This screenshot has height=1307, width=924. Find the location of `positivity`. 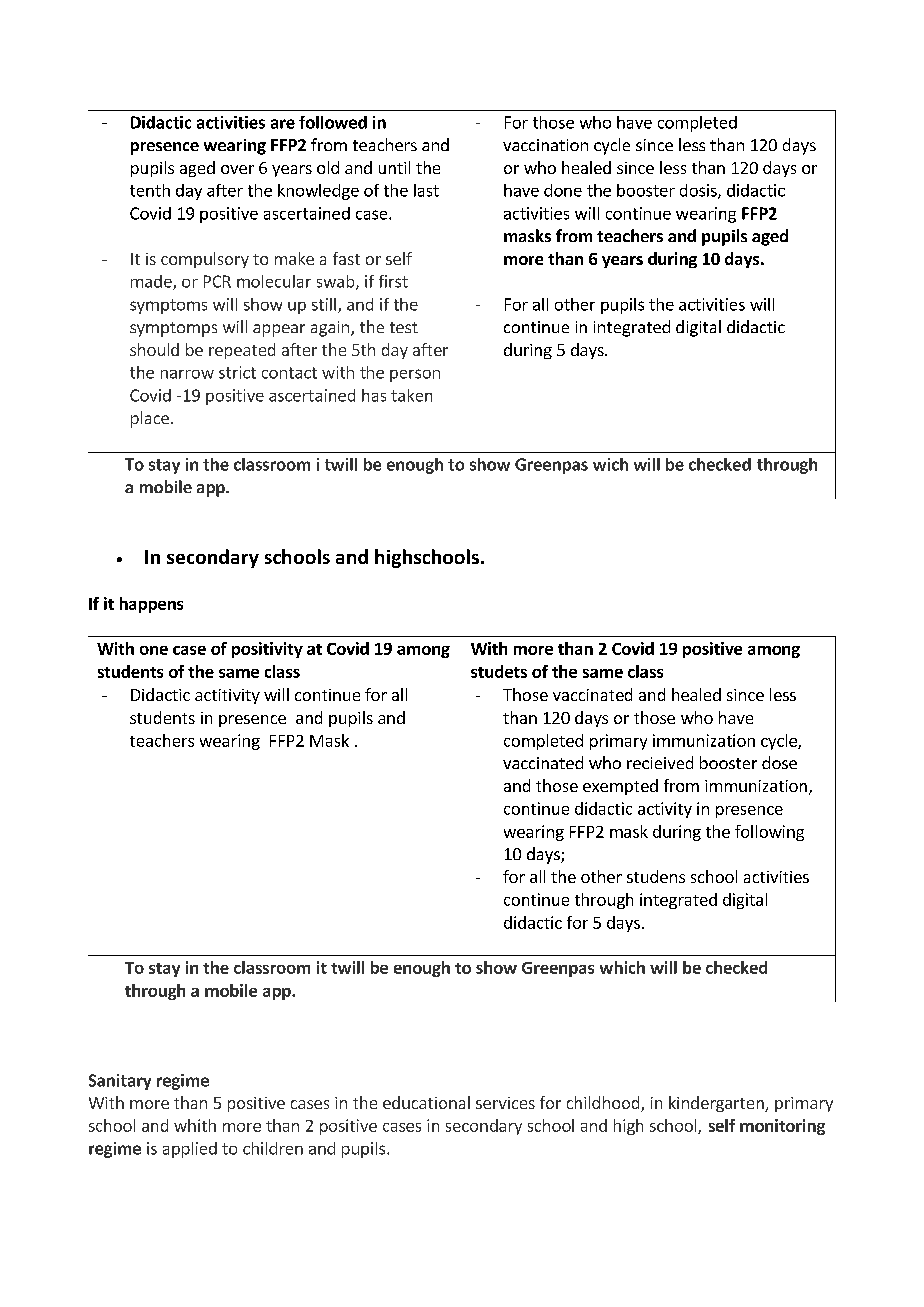

positivity is located at coordinates (267, 650).
